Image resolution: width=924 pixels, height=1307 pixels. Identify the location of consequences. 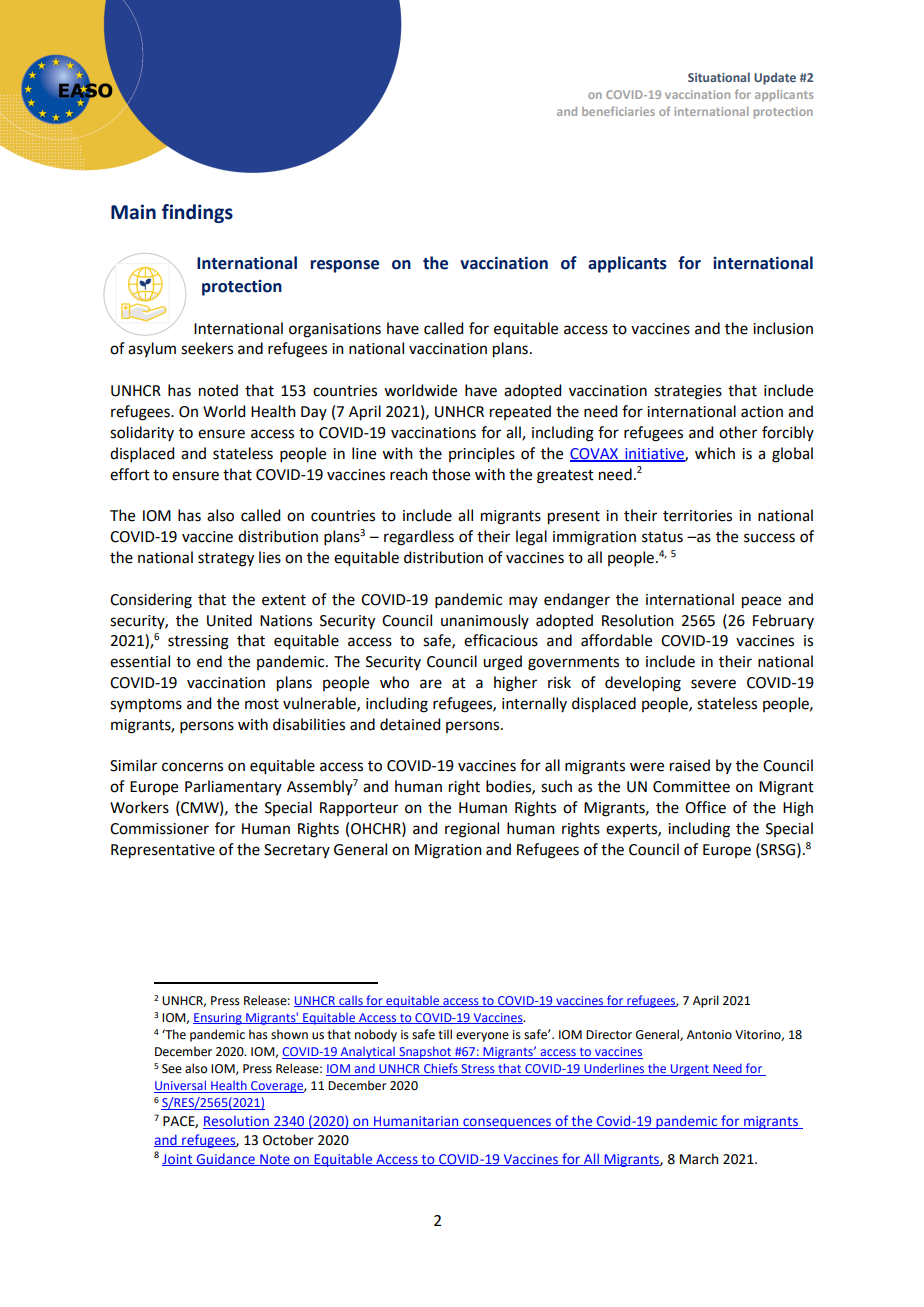
(507, 1123).
